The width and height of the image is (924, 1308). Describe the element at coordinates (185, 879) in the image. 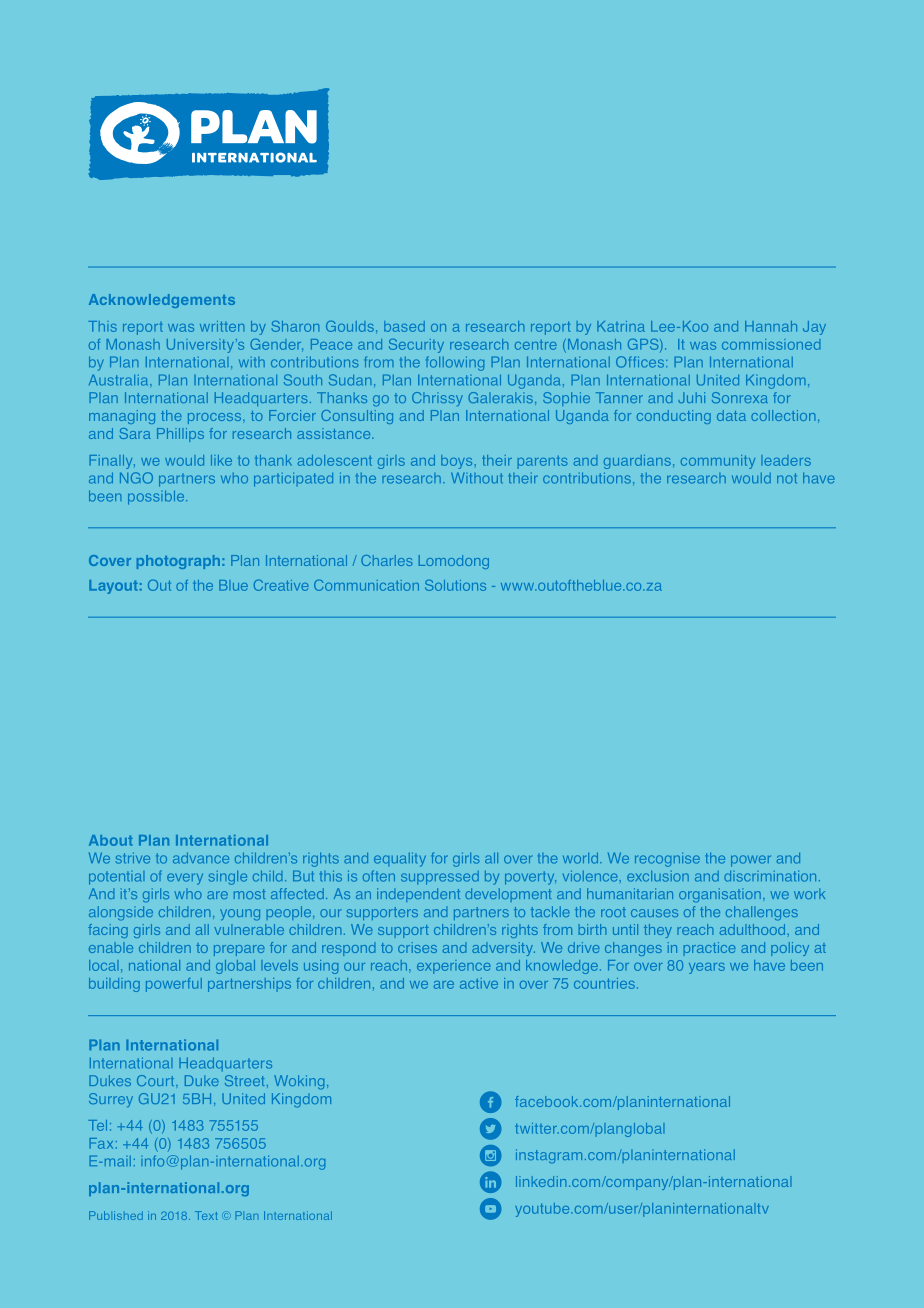

I see `every` at that location.
